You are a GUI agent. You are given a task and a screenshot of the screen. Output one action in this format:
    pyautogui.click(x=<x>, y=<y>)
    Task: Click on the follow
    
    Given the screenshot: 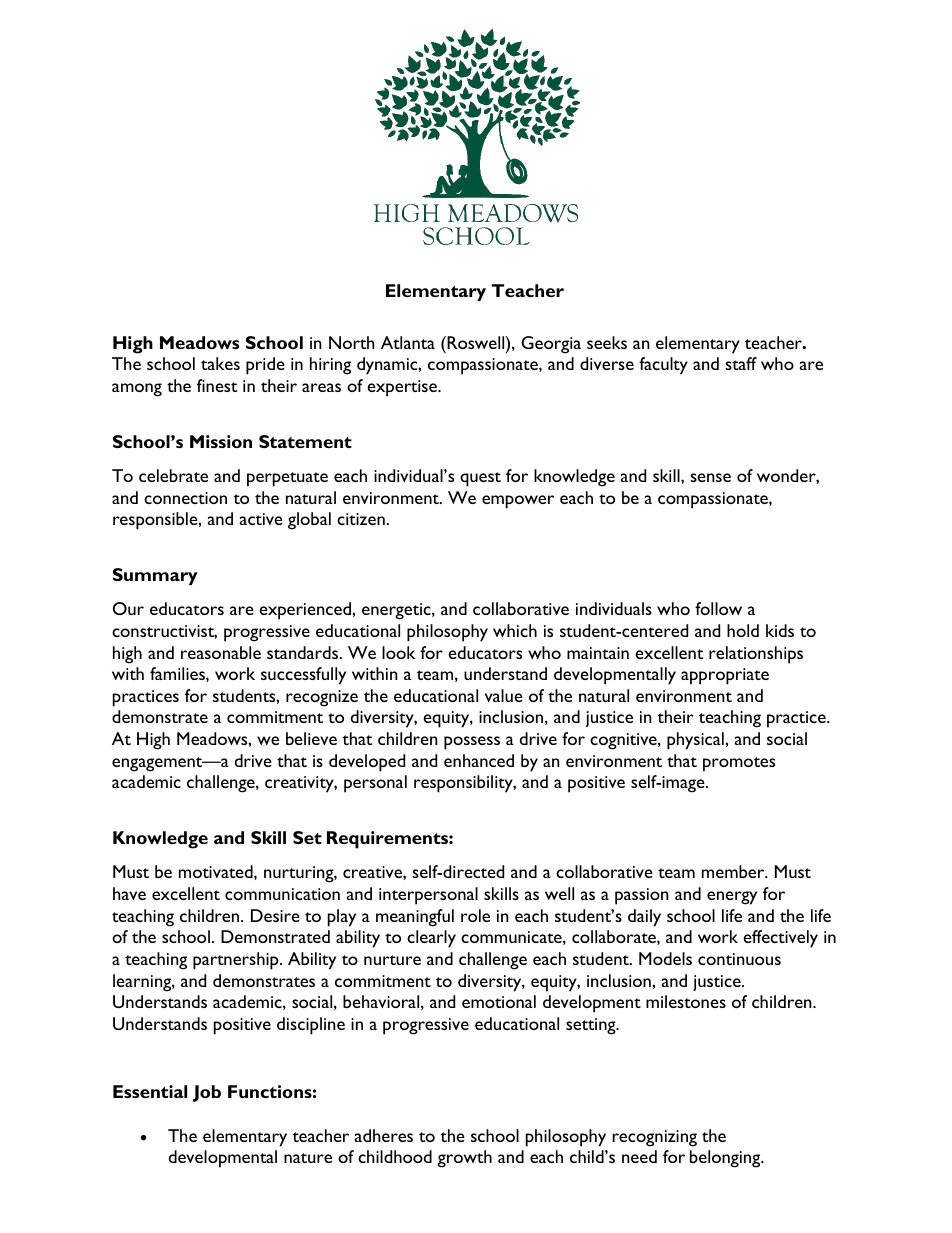 What is the action you would take?
    pyautogui.click(x=718, y=608)
